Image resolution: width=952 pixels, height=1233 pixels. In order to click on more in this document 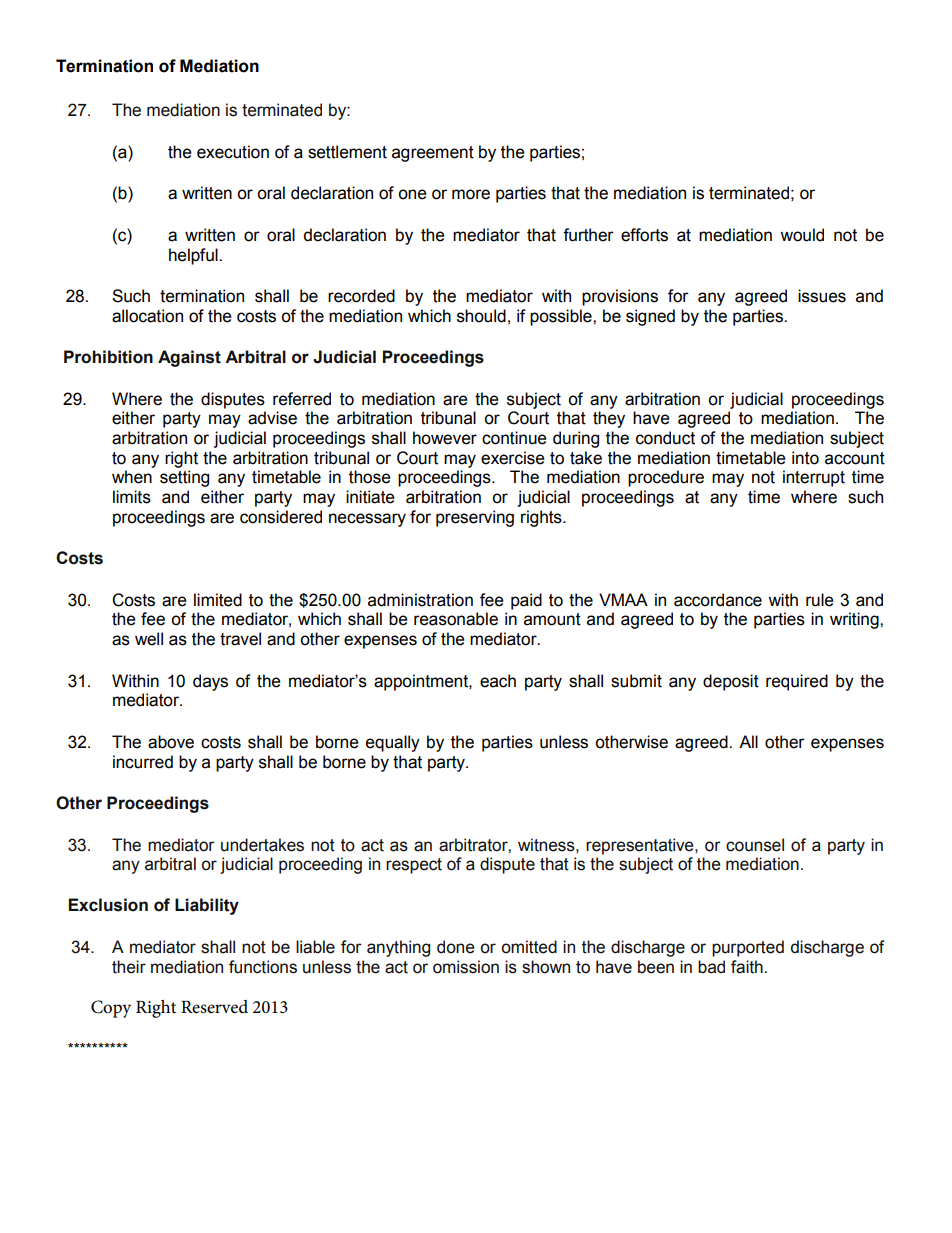, I will do `click(471, 194)`.
